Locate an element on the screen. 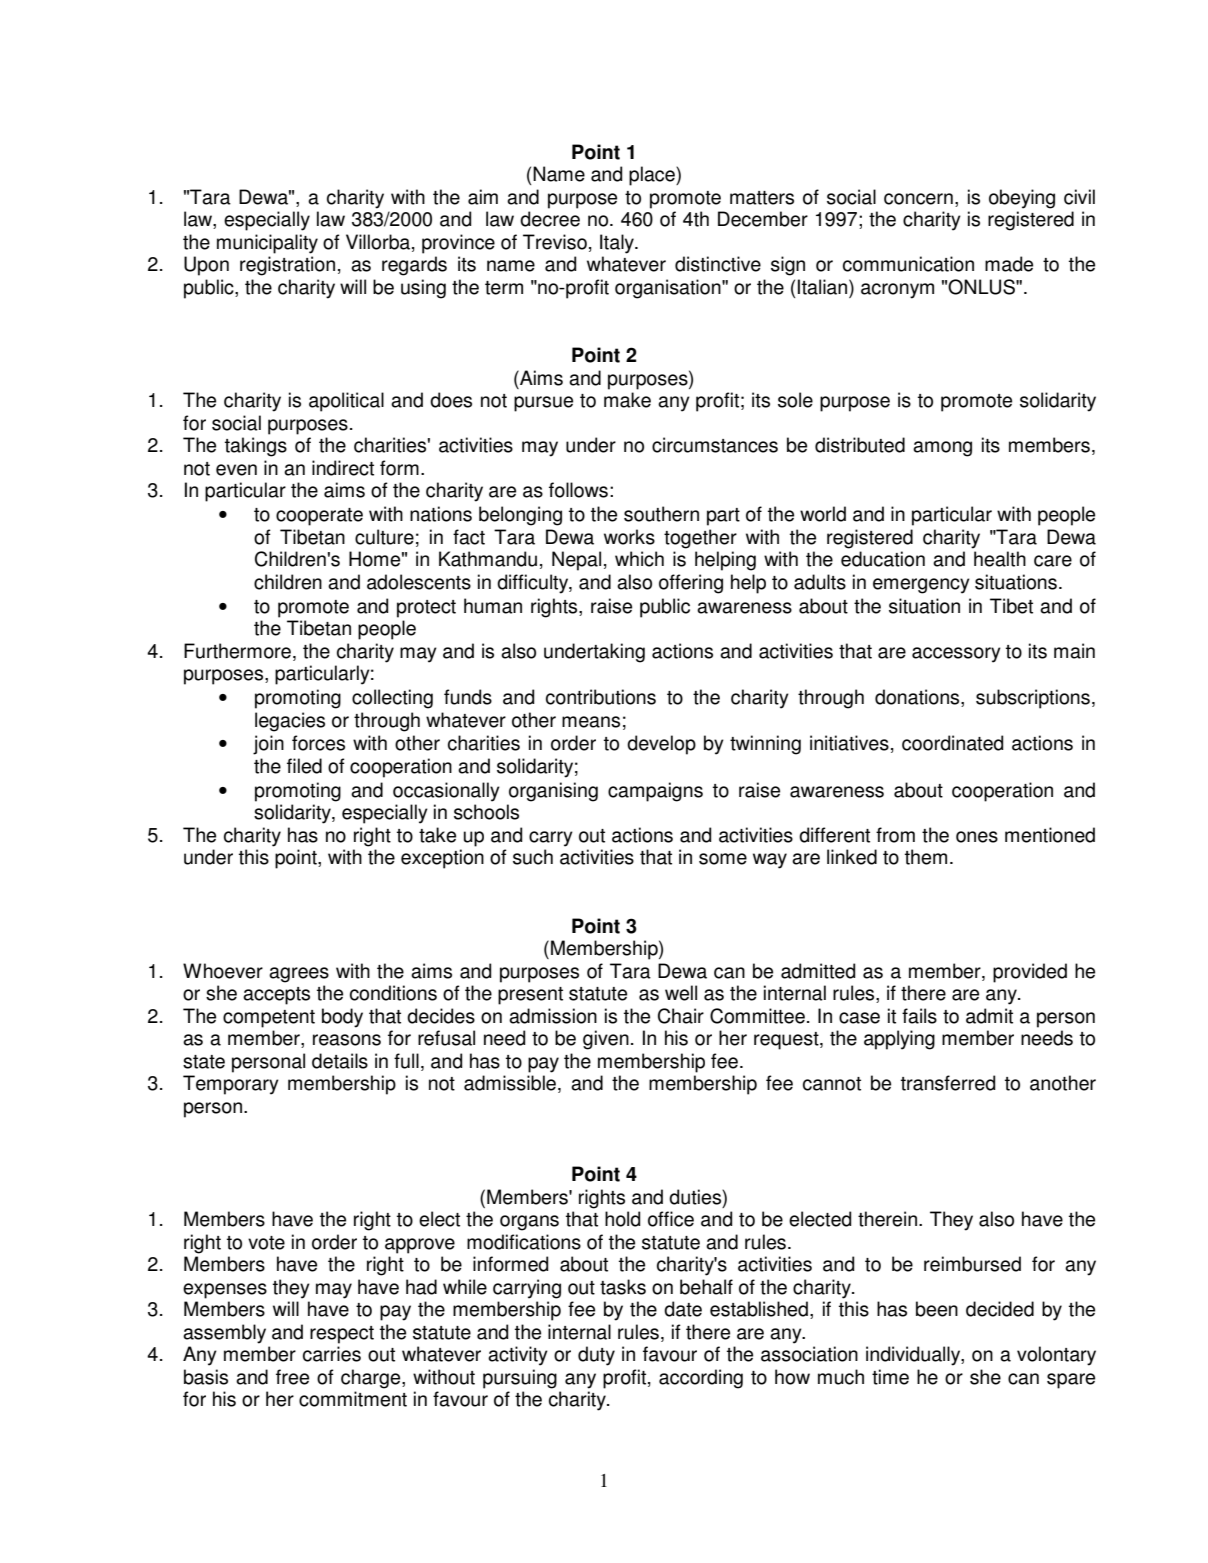  carries is located at coordinates (332, 1354).
